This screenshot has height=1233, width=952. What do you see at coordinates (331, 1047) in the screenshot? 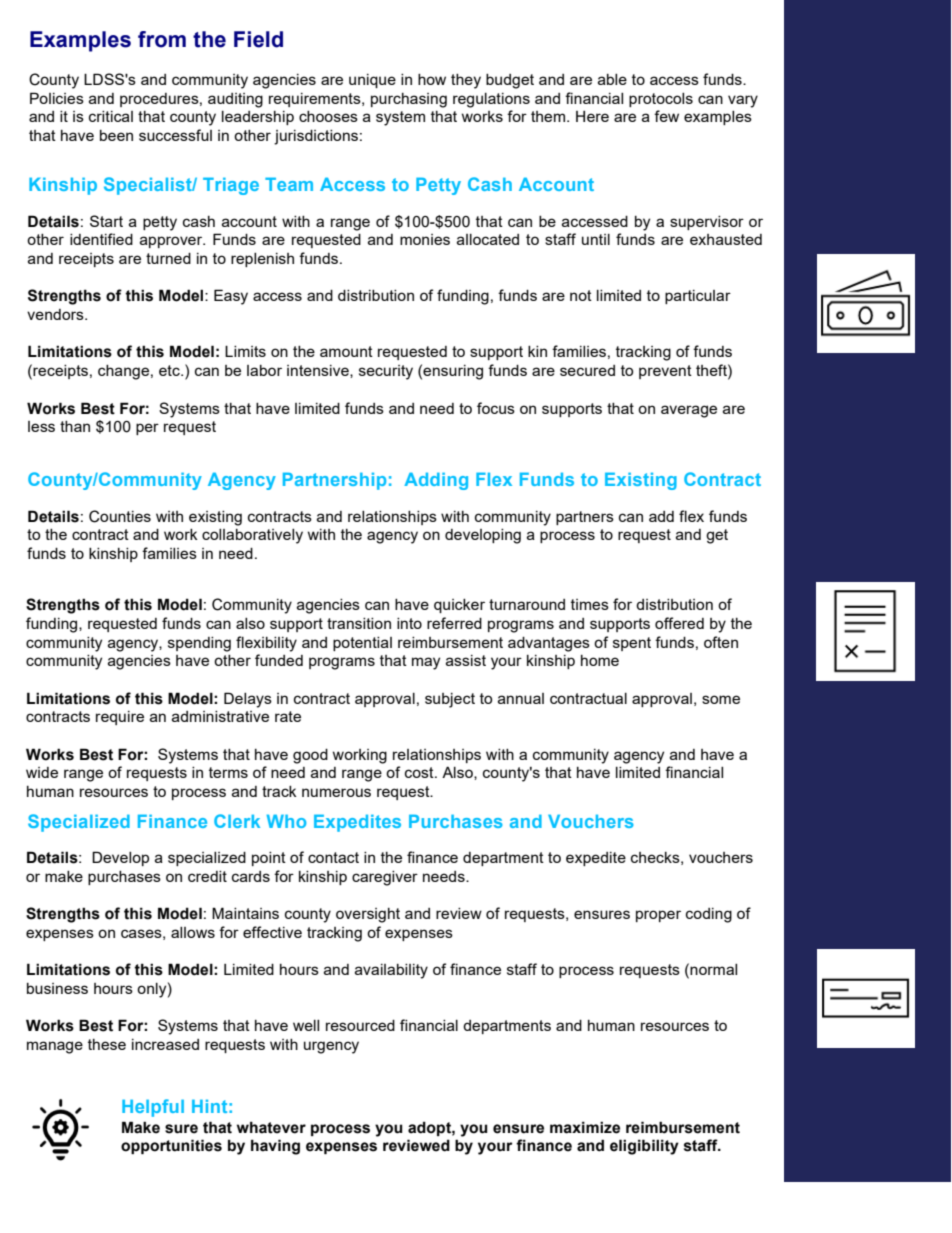
I see `urgency` at bounding box center [331, 1047].
